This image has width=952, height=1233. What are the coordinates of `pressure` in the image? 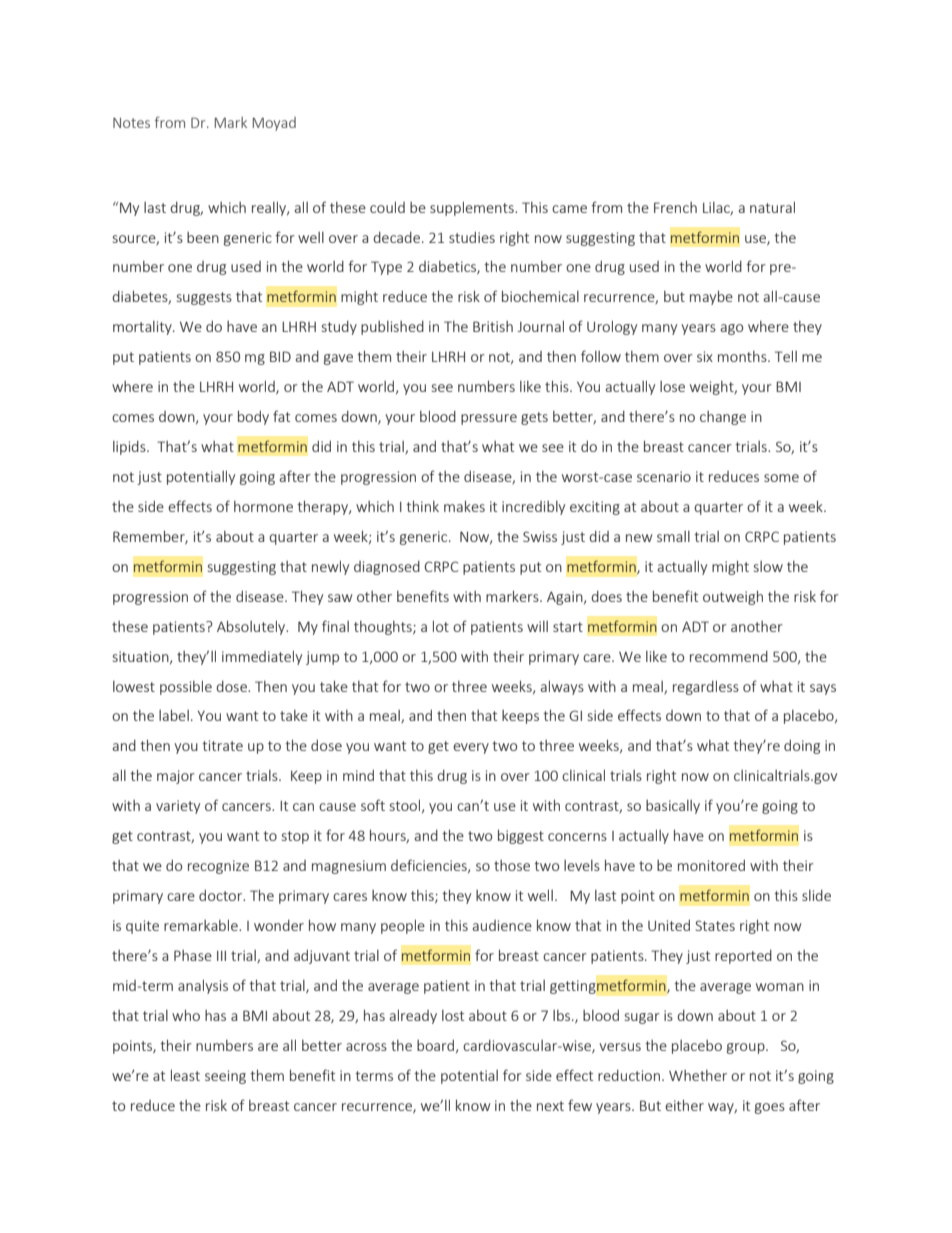 It's located at (489, 419).
